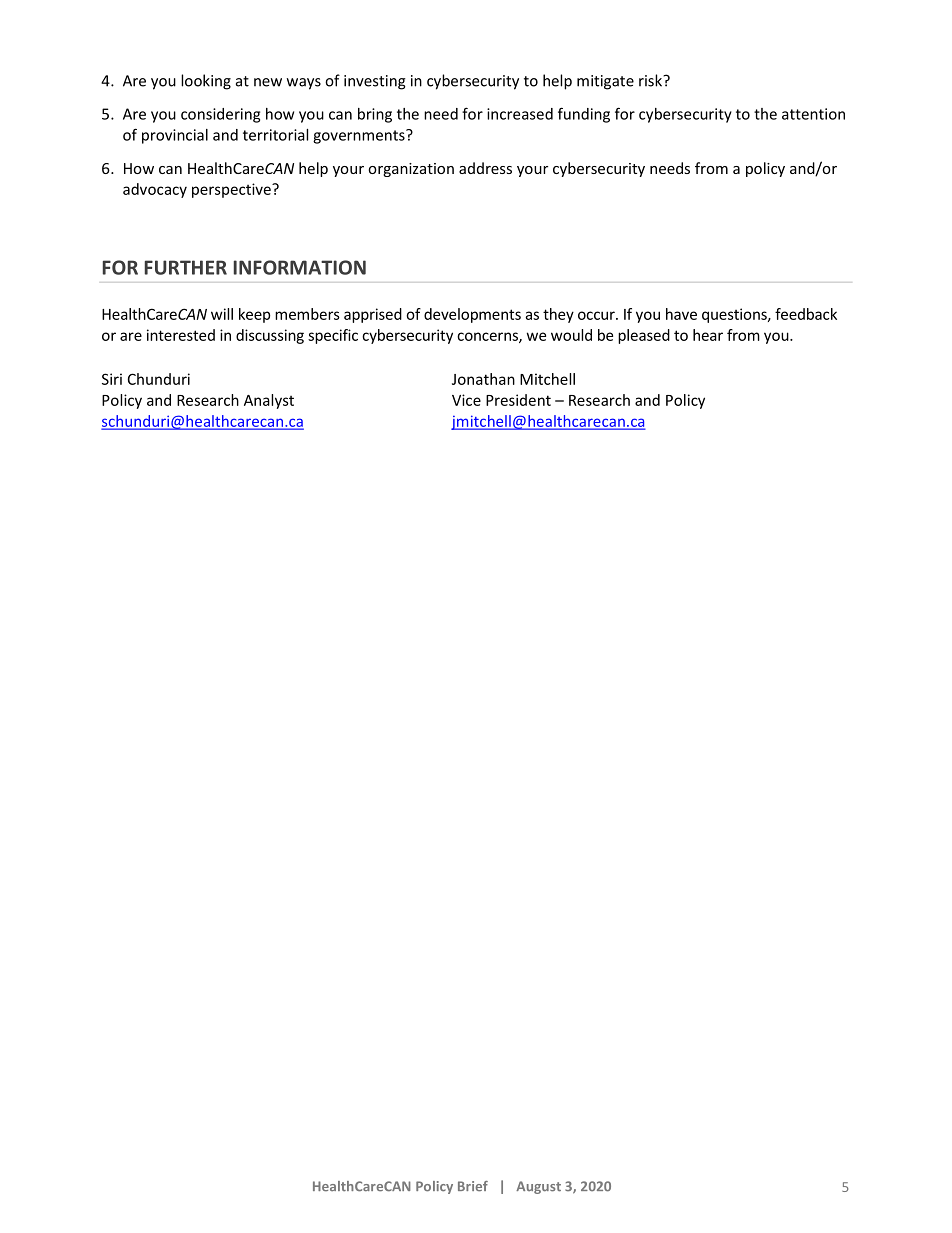 This page has height=1233, width=952. I want to click on Jonathan, so click(483, 379).
